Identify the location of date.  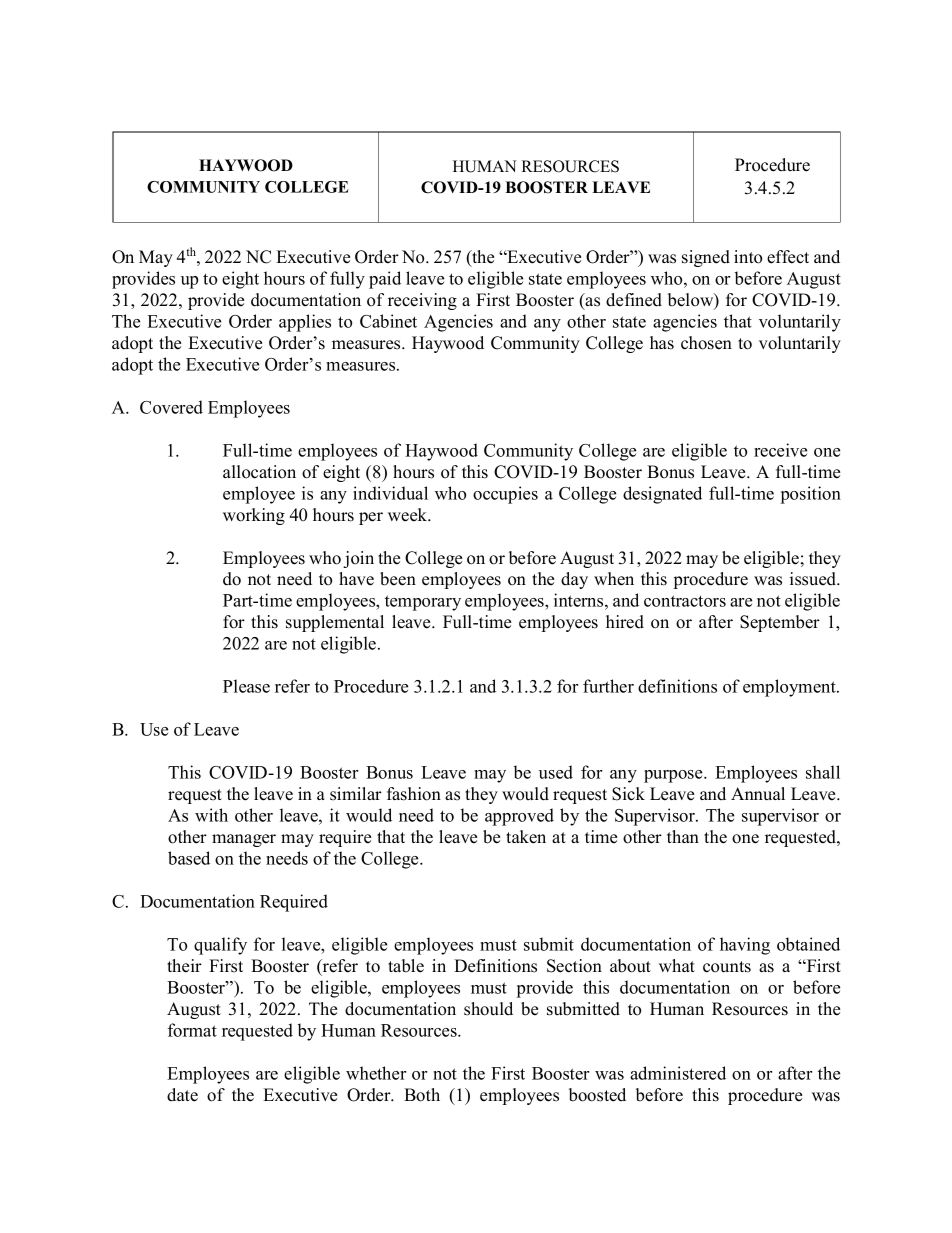
(182, 1095).
